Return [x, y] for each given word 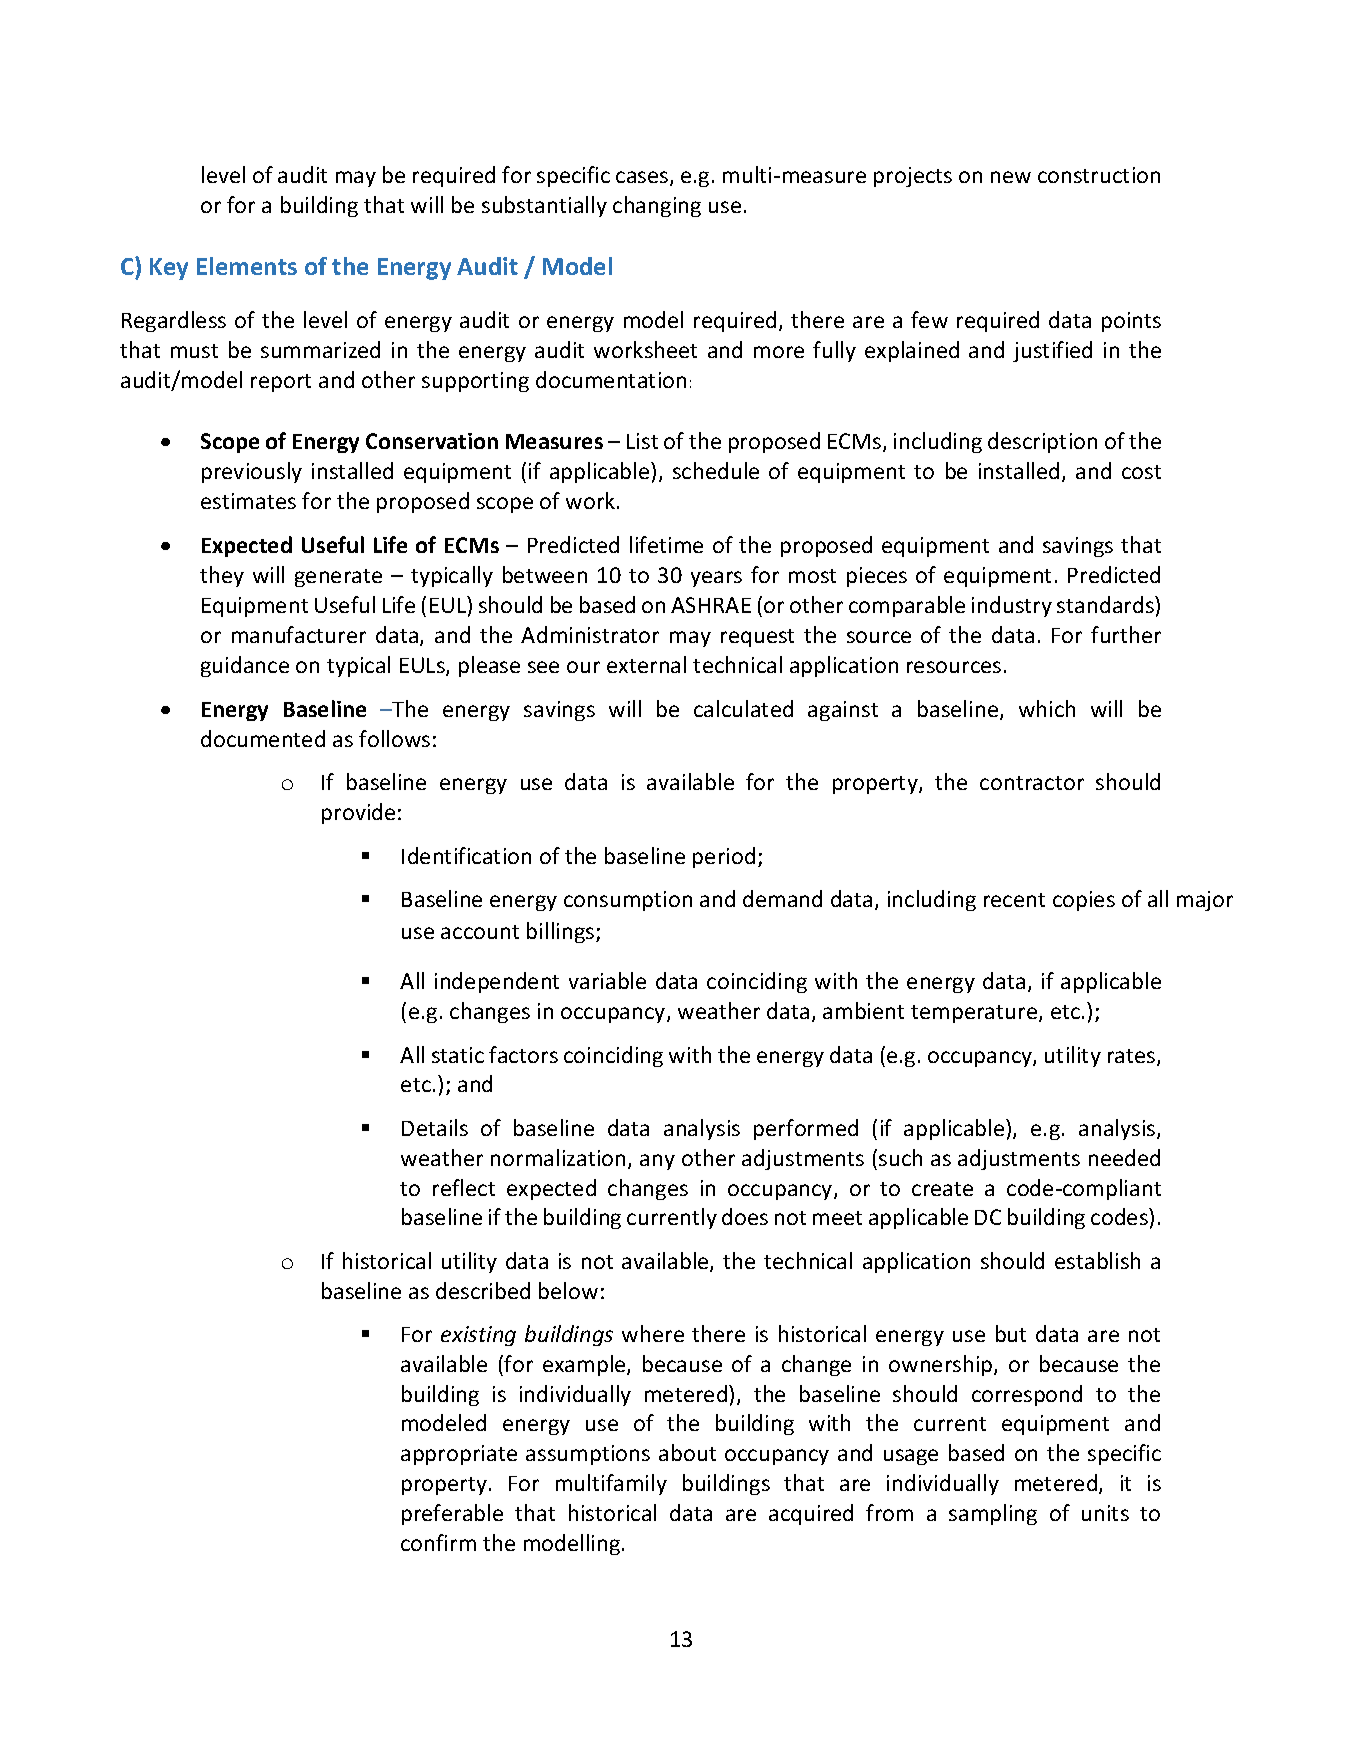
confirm [438, 1542]
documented [263, 738]
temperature [975, 1014]
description [1042, 442]
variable [607, 980]
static [458, 1055]
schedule [716, 470]
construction [1099, 175]
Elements [247, 266]
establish [1097, 1260]
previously [252, 472]
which [1047, 708]
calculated [743, 708]
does [745, 1216]
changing [657, 206]
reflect [464, 1187]
